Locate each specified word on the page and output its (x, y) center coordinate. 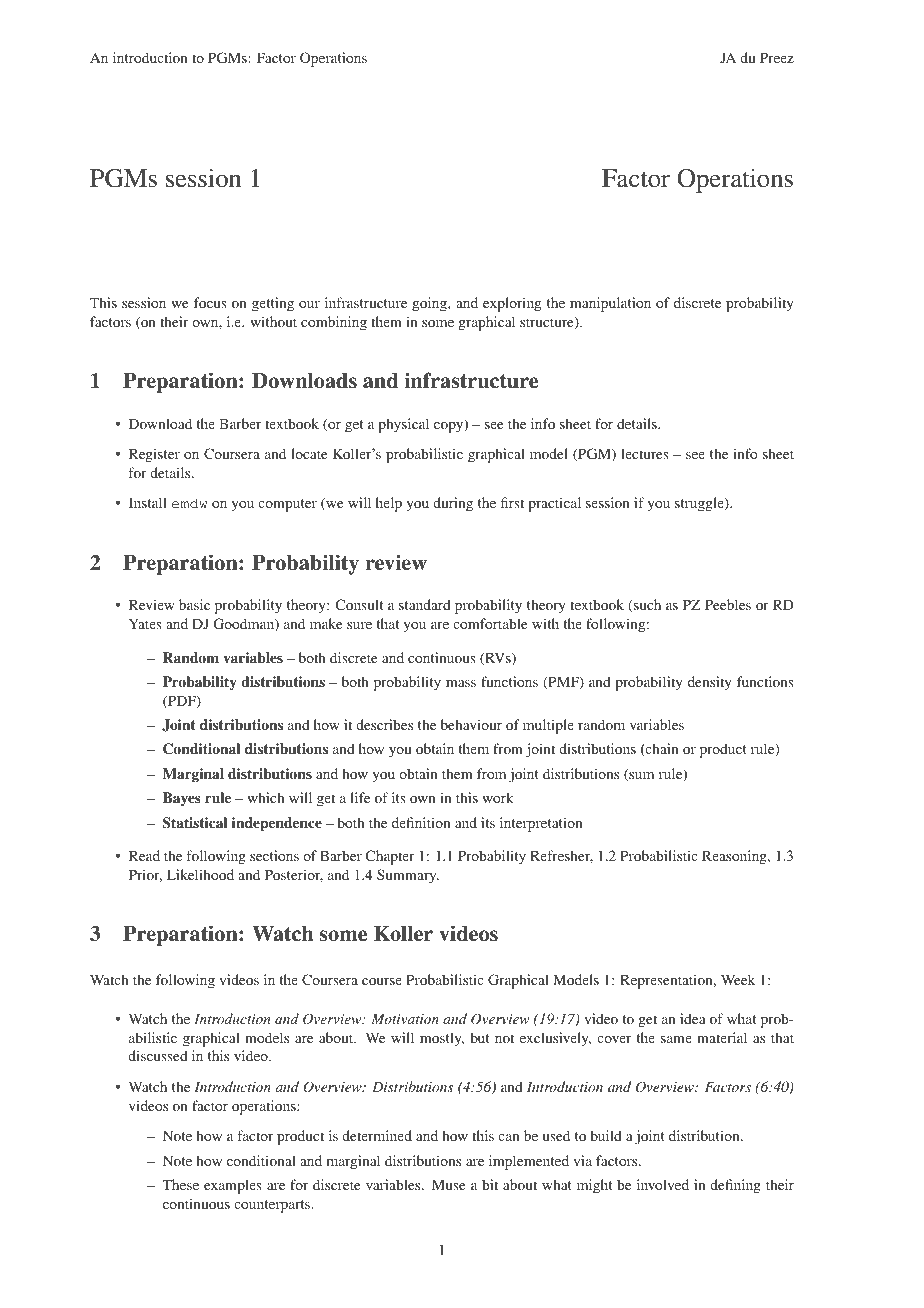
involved (663, 1184)
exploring (512, 304)
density (710, 683)
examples (233, 1186)
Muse (448, 1184)
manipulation (610, 304)
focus (210, 302)
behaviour (471, 724)
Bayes (182, 799)
